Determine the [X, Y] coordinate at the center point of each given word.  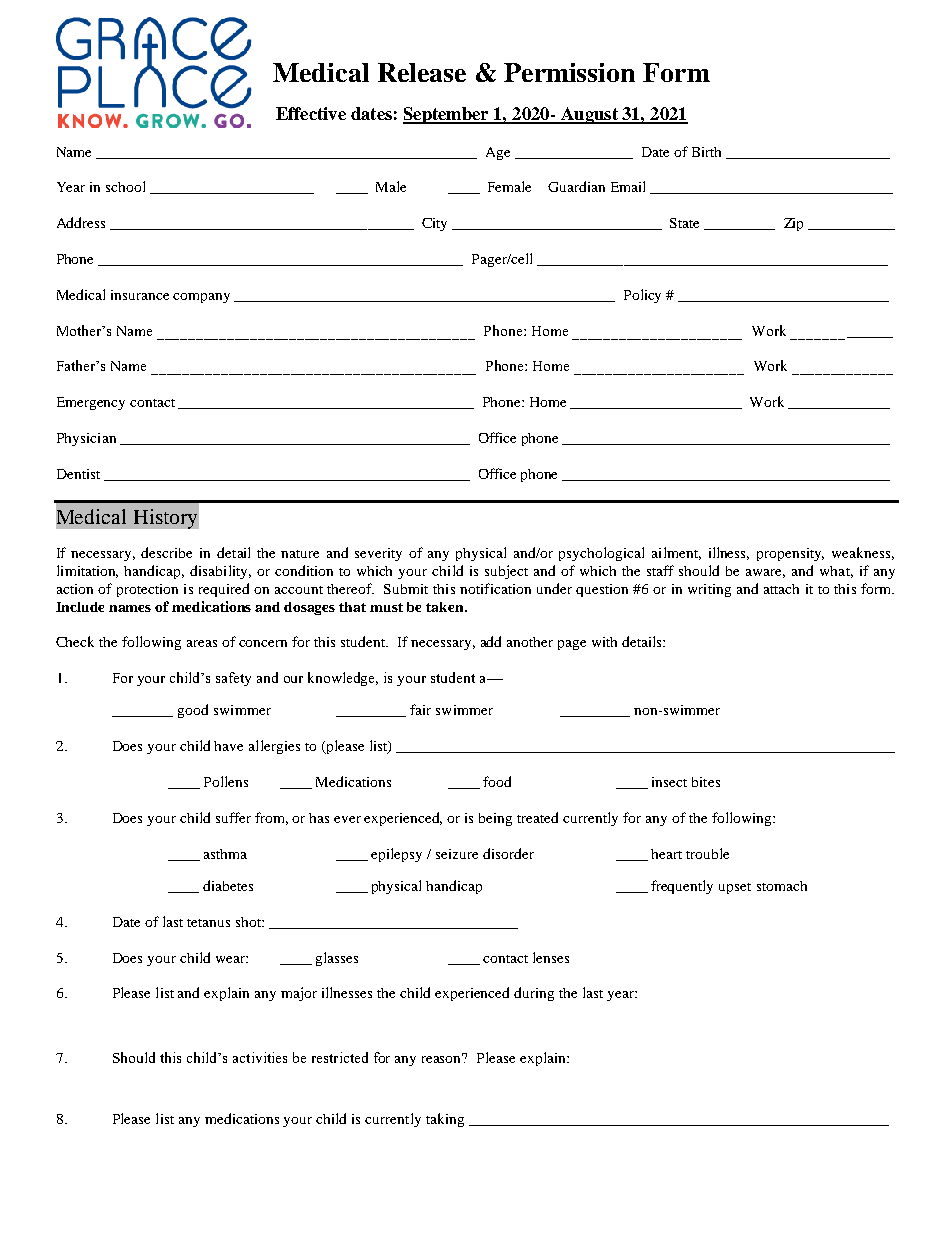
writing [709, 590]
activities [260, 1057]
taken [446, 607]
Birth [706, 152]
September [447, 115]
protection [147, 590]
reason [443, 1058]
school [125, 186]
